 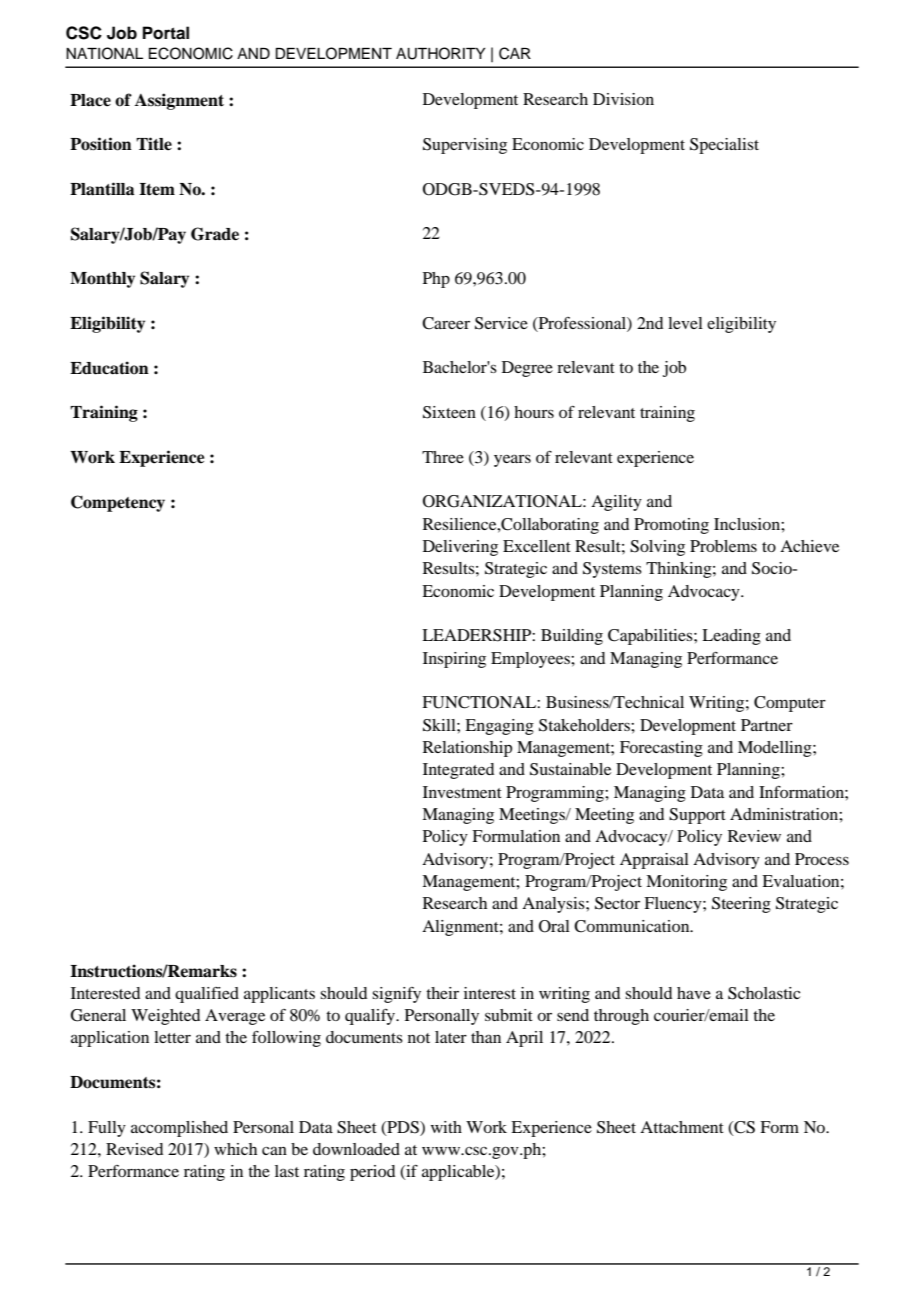 I want to click on level, so click(x=685, y=323).
